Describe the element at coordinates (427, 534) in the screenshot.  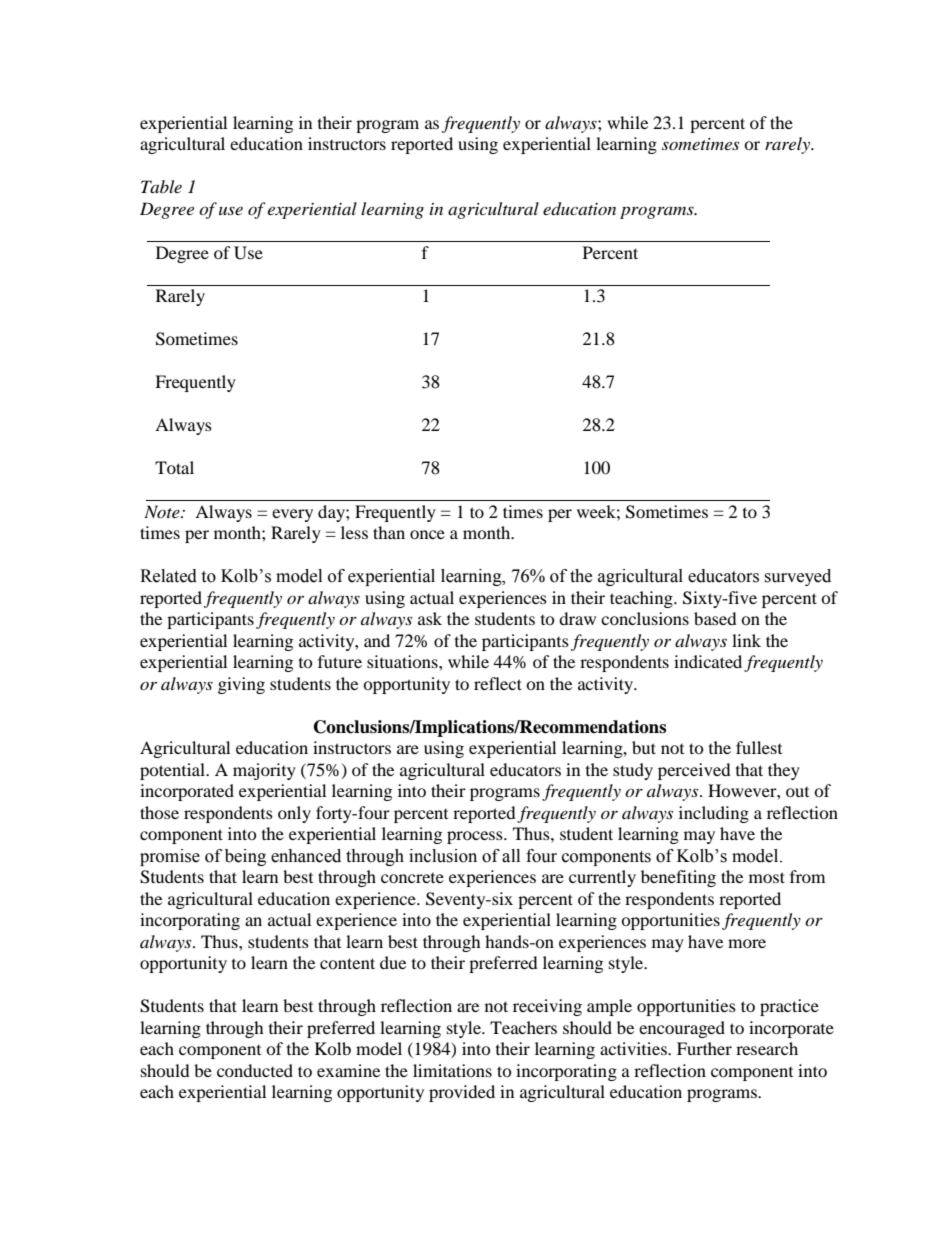
I see `once` at that location.
